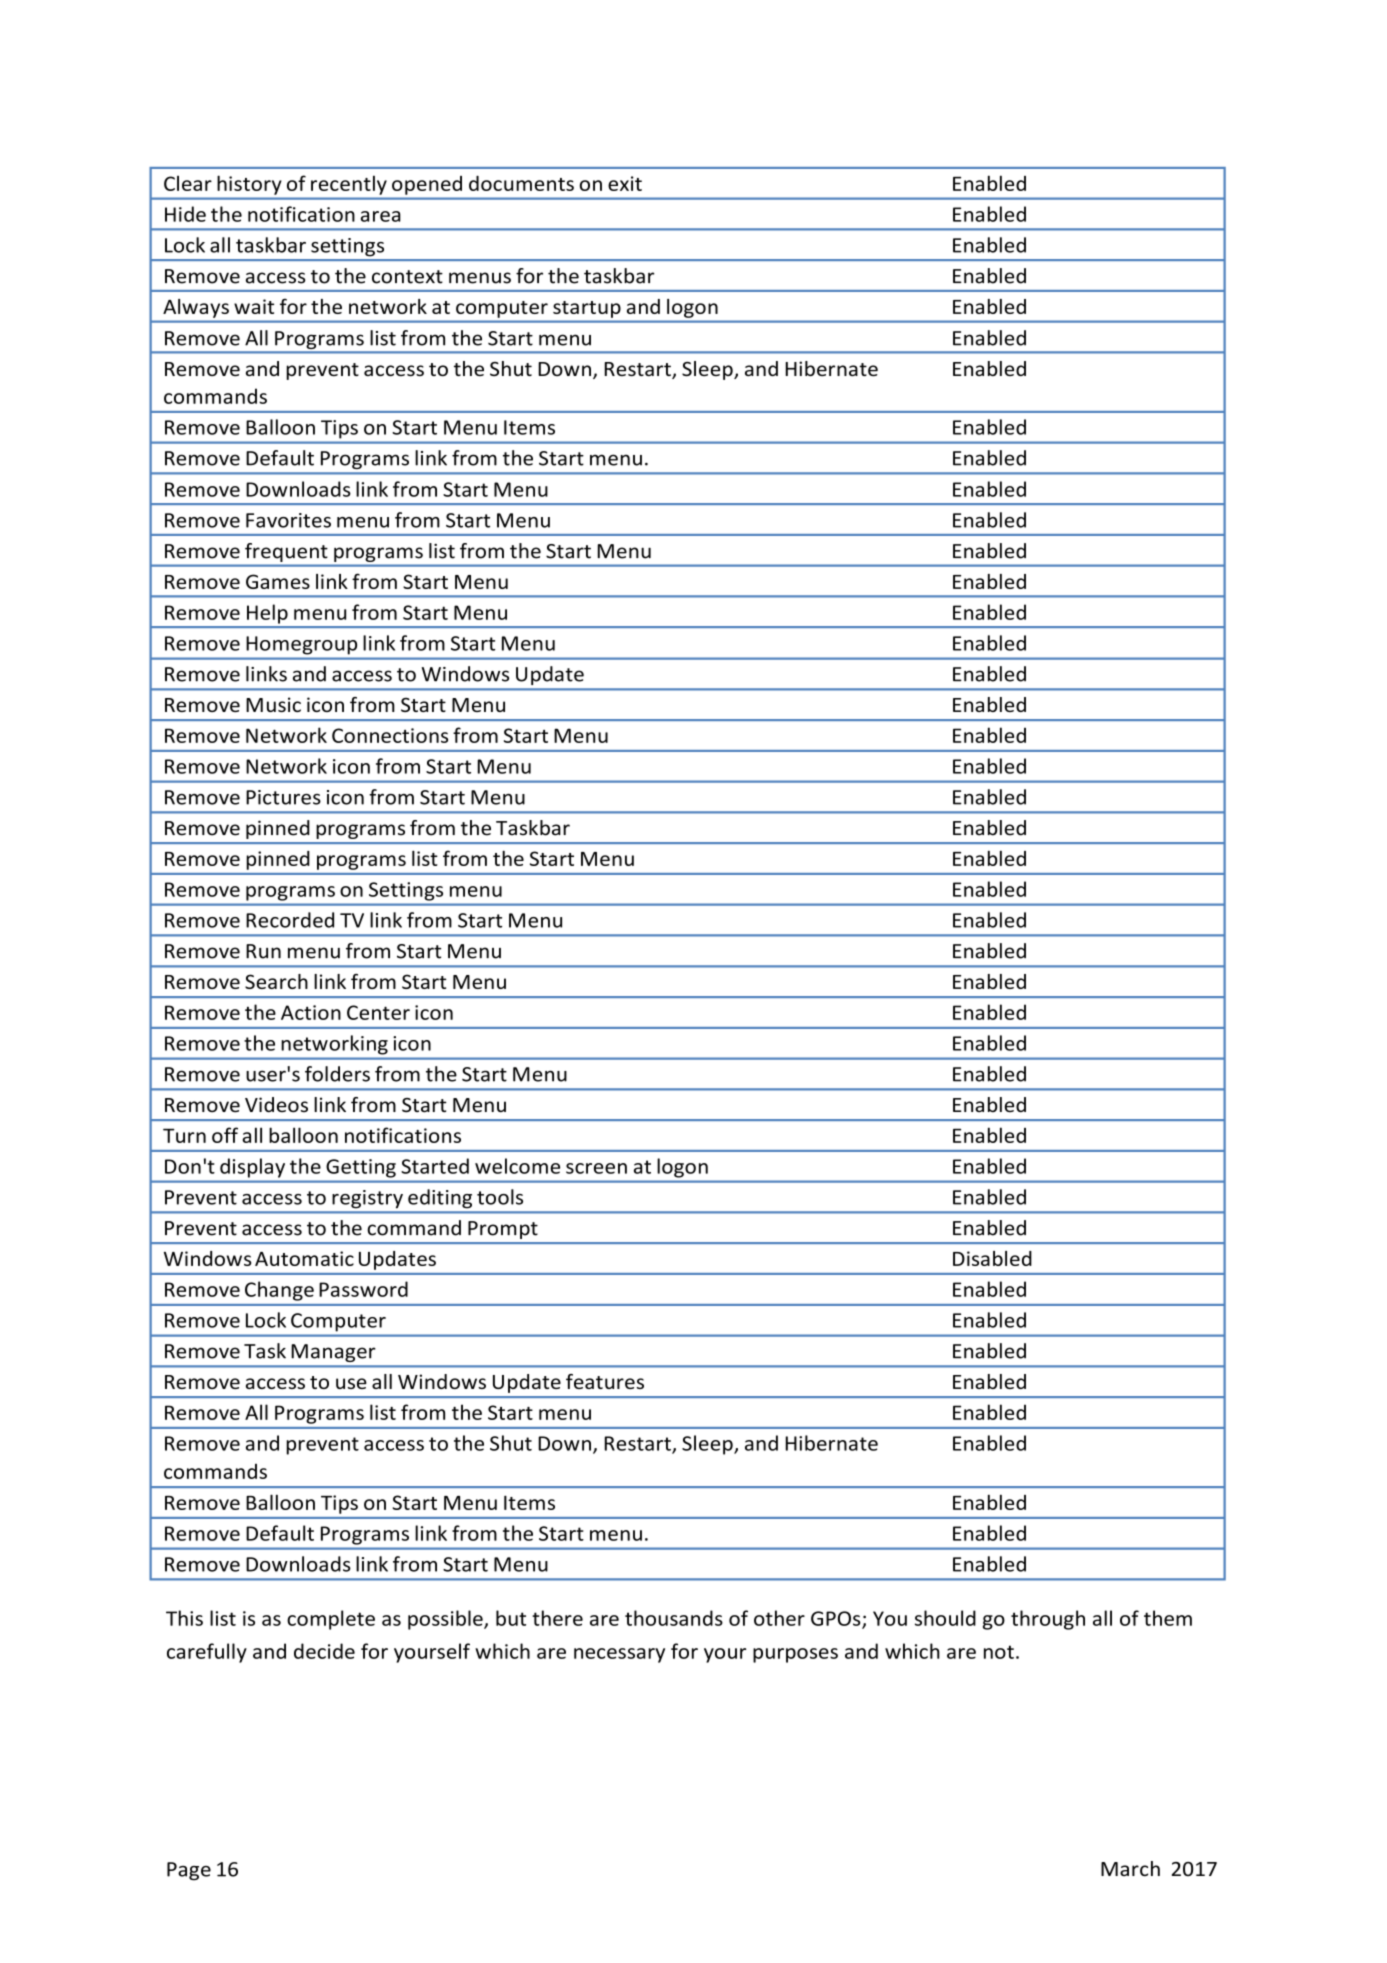  What do you see at coordinates (992, 1258) in the screenshot?
I see `Disabled` at bounding box center [992, 1258].
